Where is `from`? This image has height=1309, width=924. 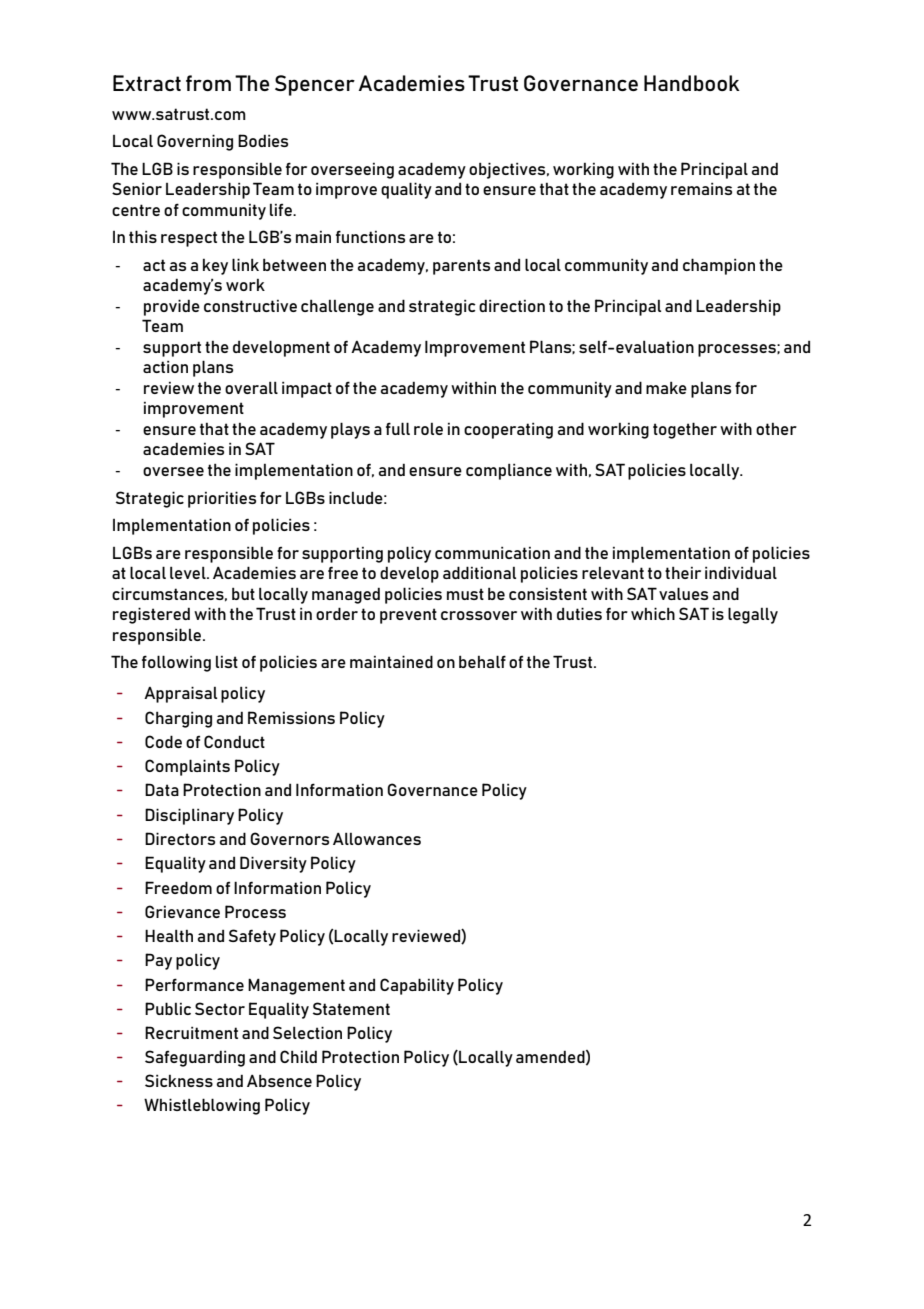 from is located at coordinates (208, 83).
